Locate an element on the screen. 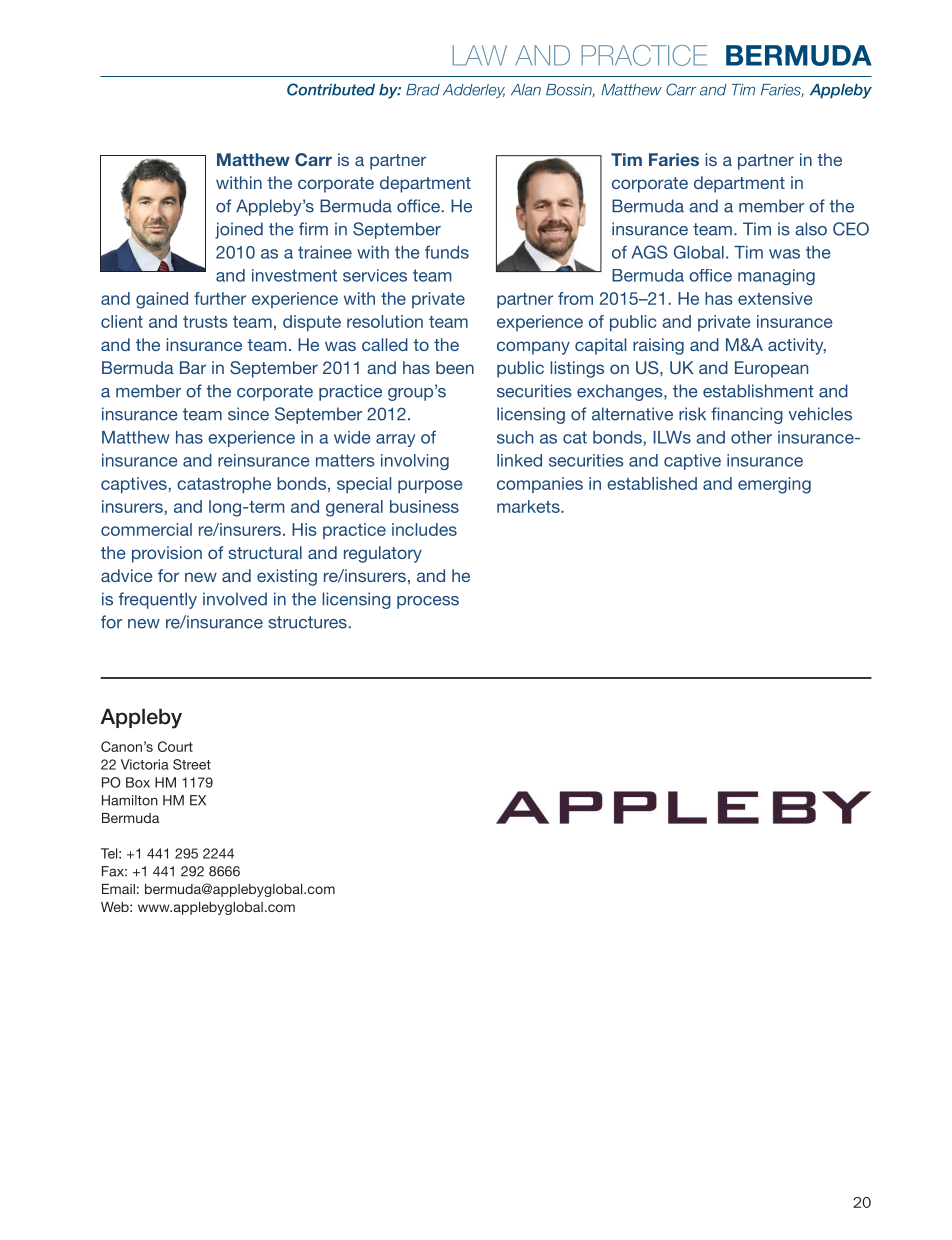 The width and height of the screenshot is (952, 1240). established is located at coordinates (652, 483).
